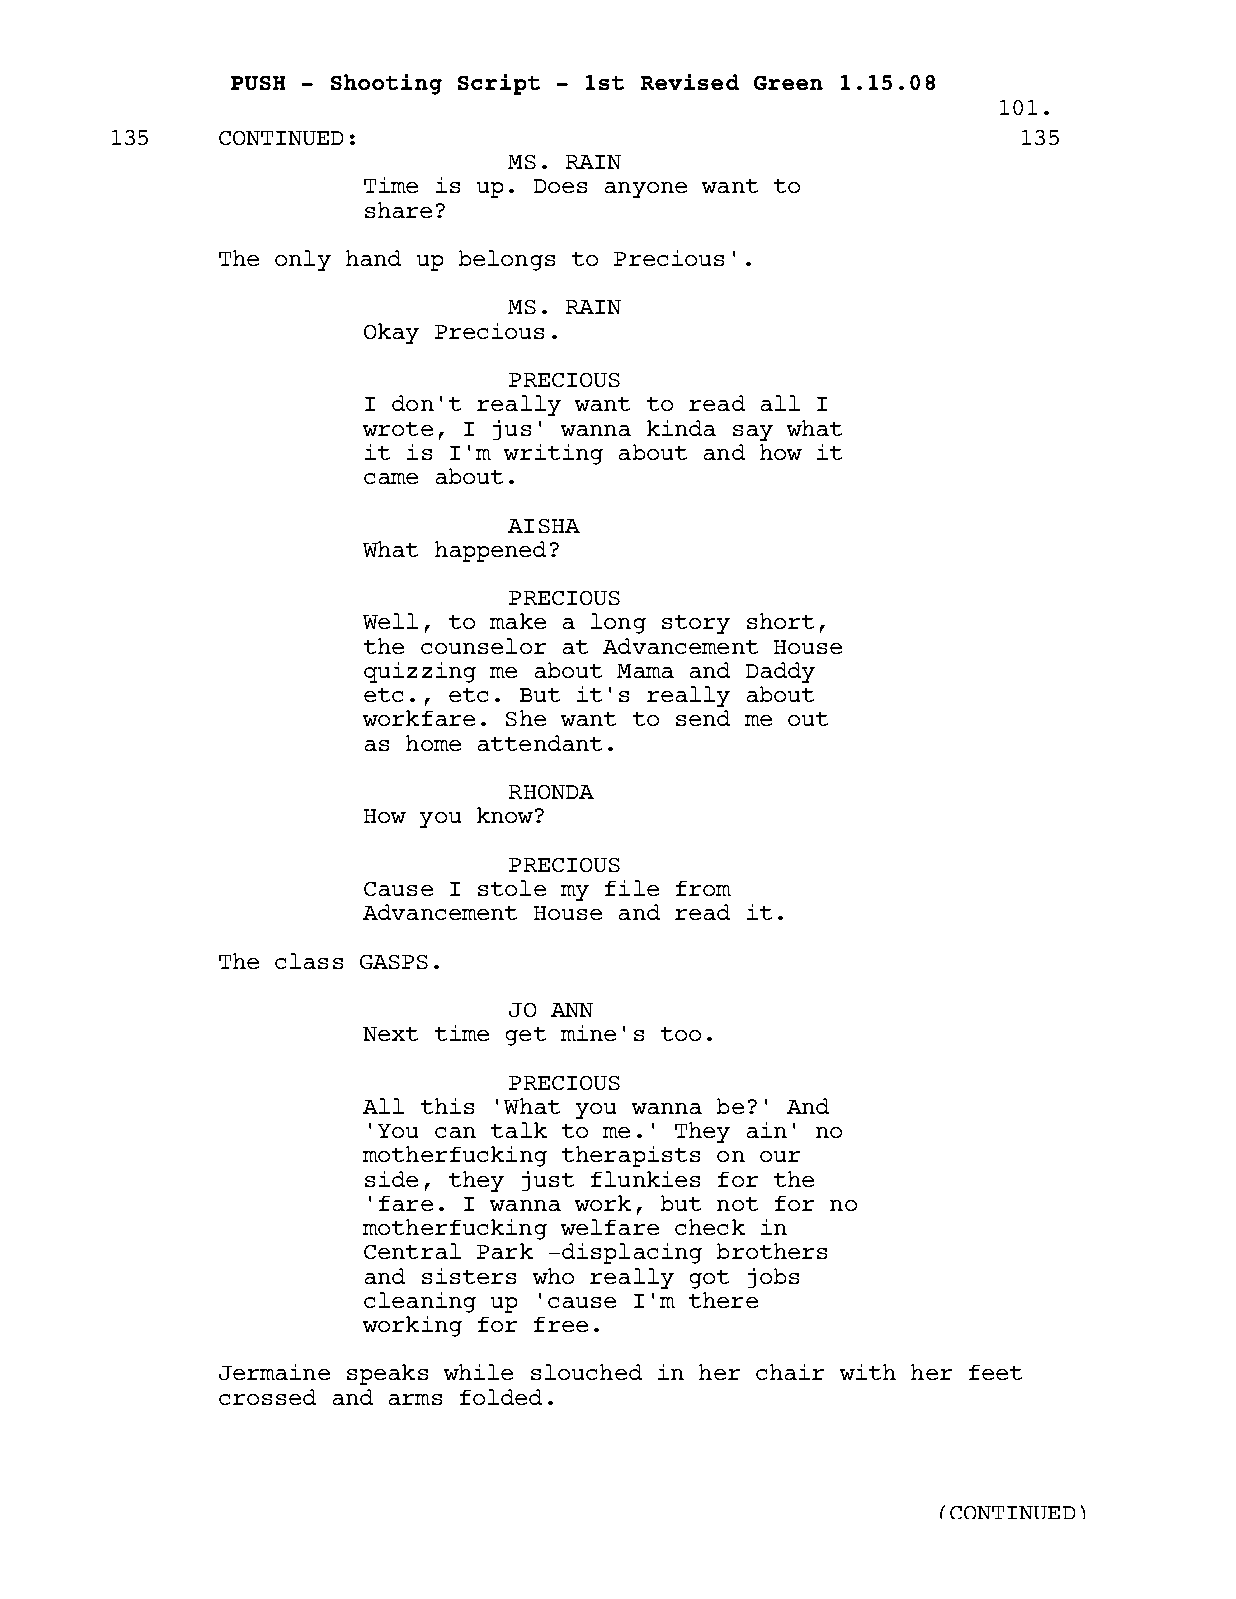 This screenshot has width=1236, height=1599. Describe the element at coordinates (386, 84) in the screenshot. I see `Shooting` at that location.
